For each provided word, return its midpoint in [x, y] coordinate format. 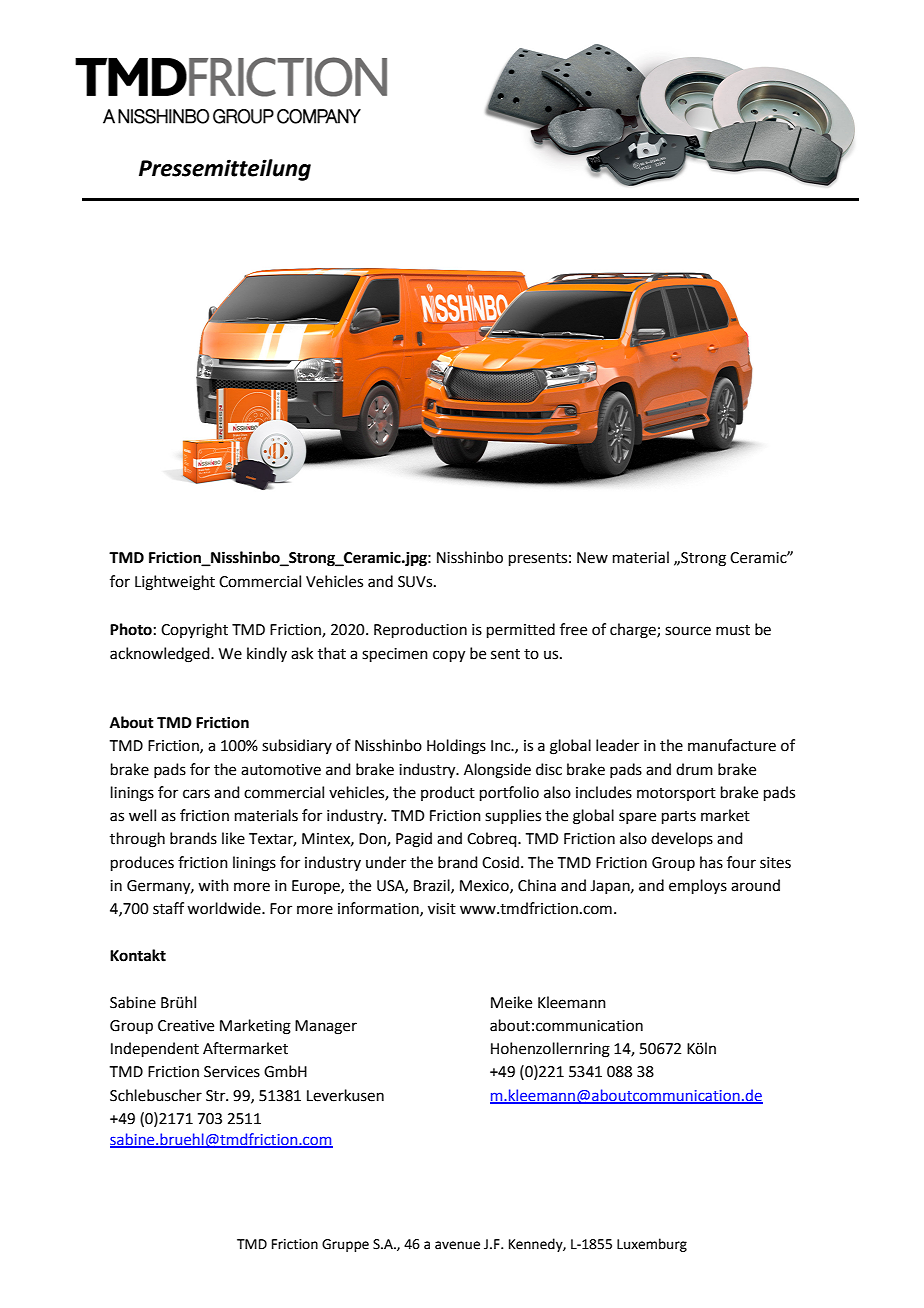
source [688, 631]
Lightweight [175, 583]
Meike [511, 1002]
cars [196, 794]
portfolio [509, 793]
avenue [457, 1245]
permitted [521, 630]
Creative [186, 1026]
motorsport [676, 794]
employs [698, 886]
